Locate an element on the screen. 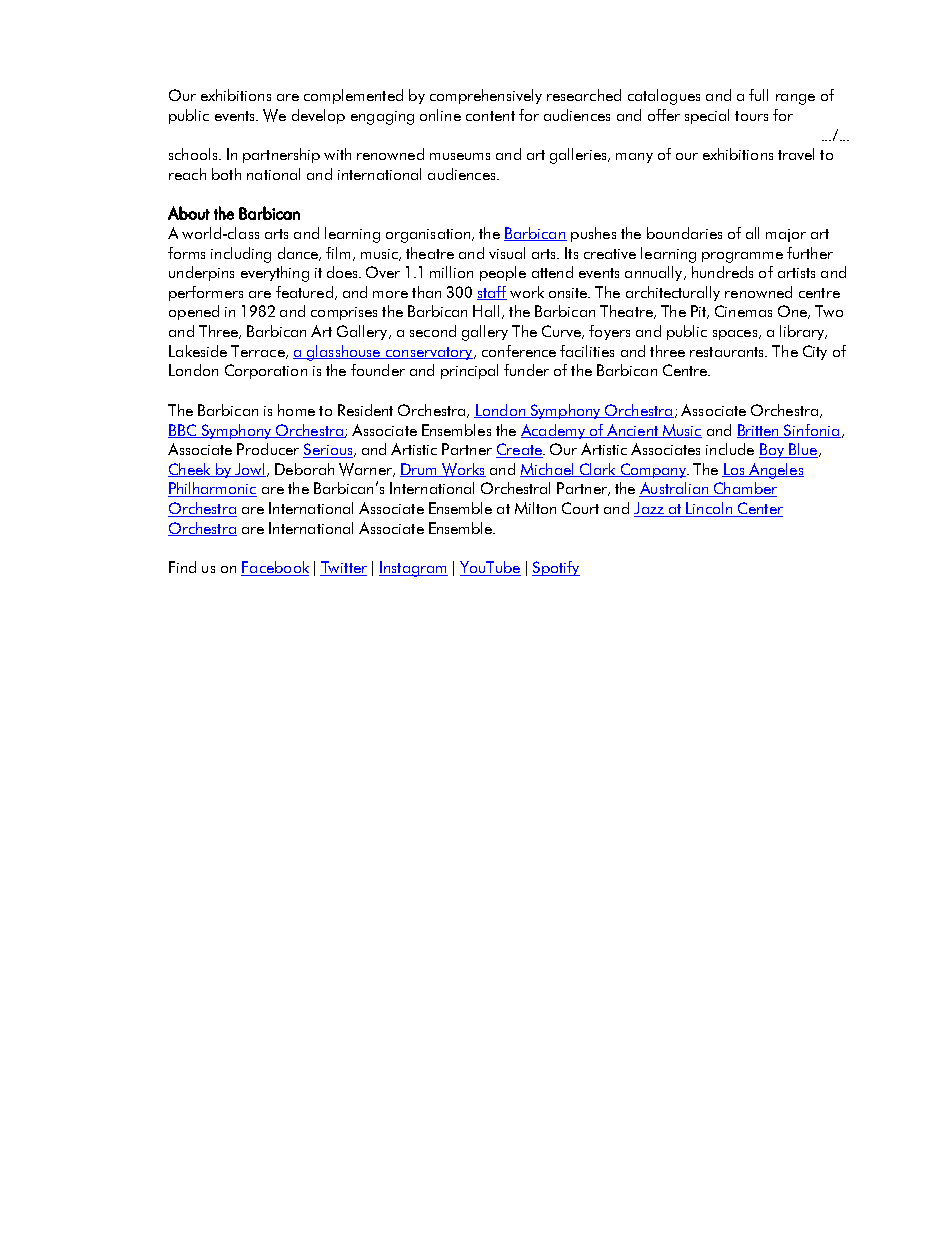 The width and height of the screenshot is (952, 1233). develop is located at coordinates (318, 116).
